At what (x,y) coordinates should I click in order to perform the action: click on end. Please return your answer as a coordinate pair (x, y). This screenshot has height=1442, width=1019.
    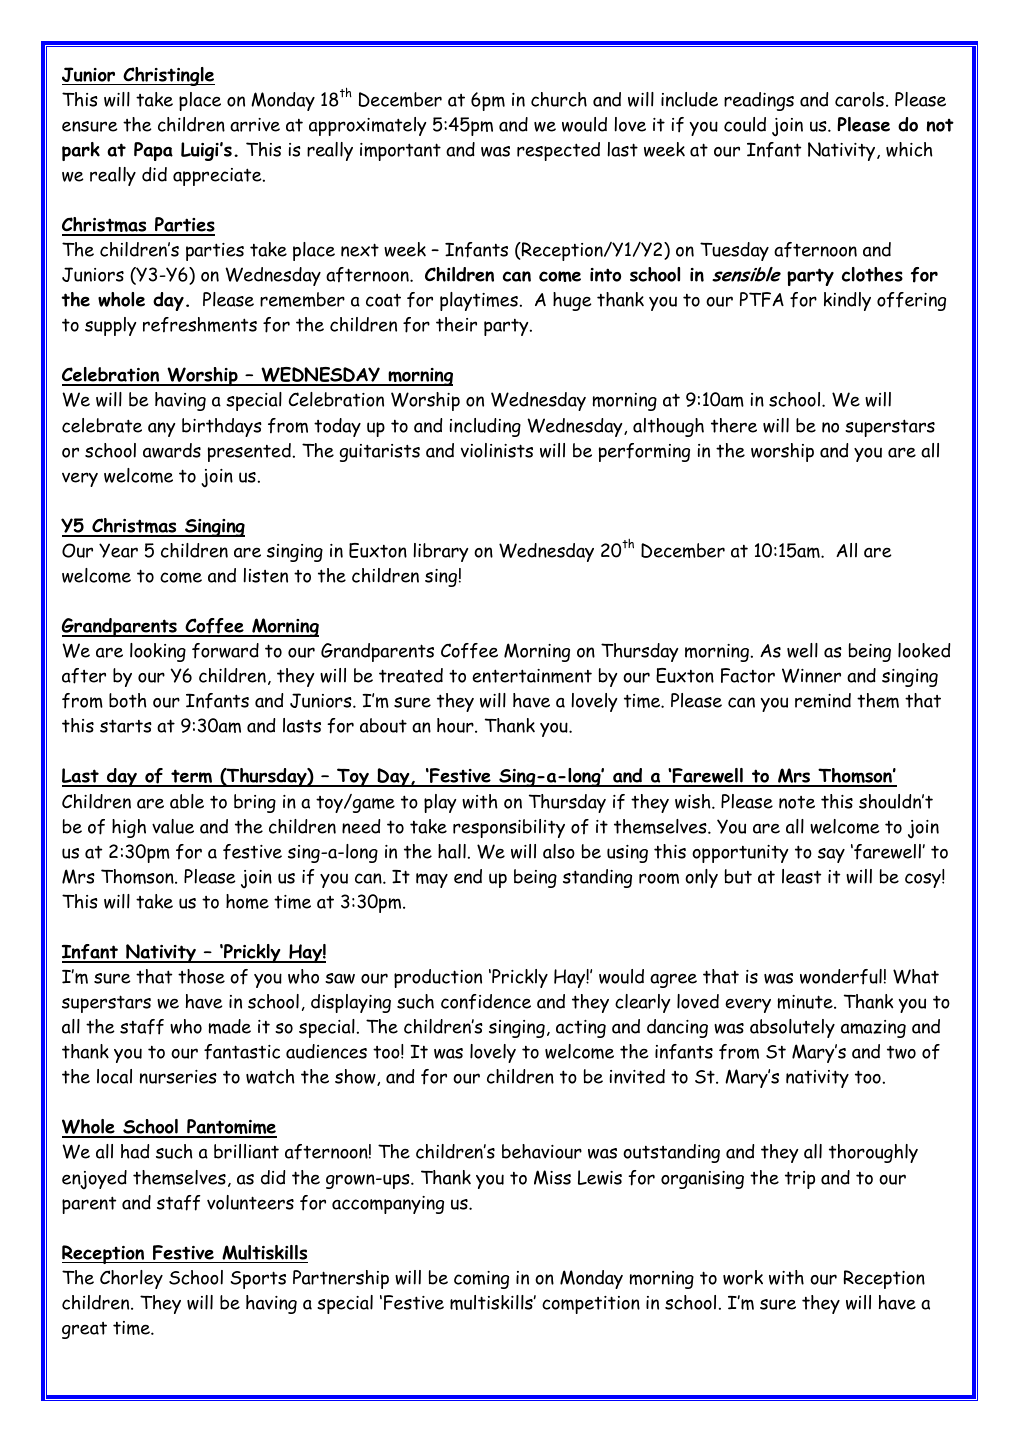
    Looking at the image, I should click on (468, 876).
